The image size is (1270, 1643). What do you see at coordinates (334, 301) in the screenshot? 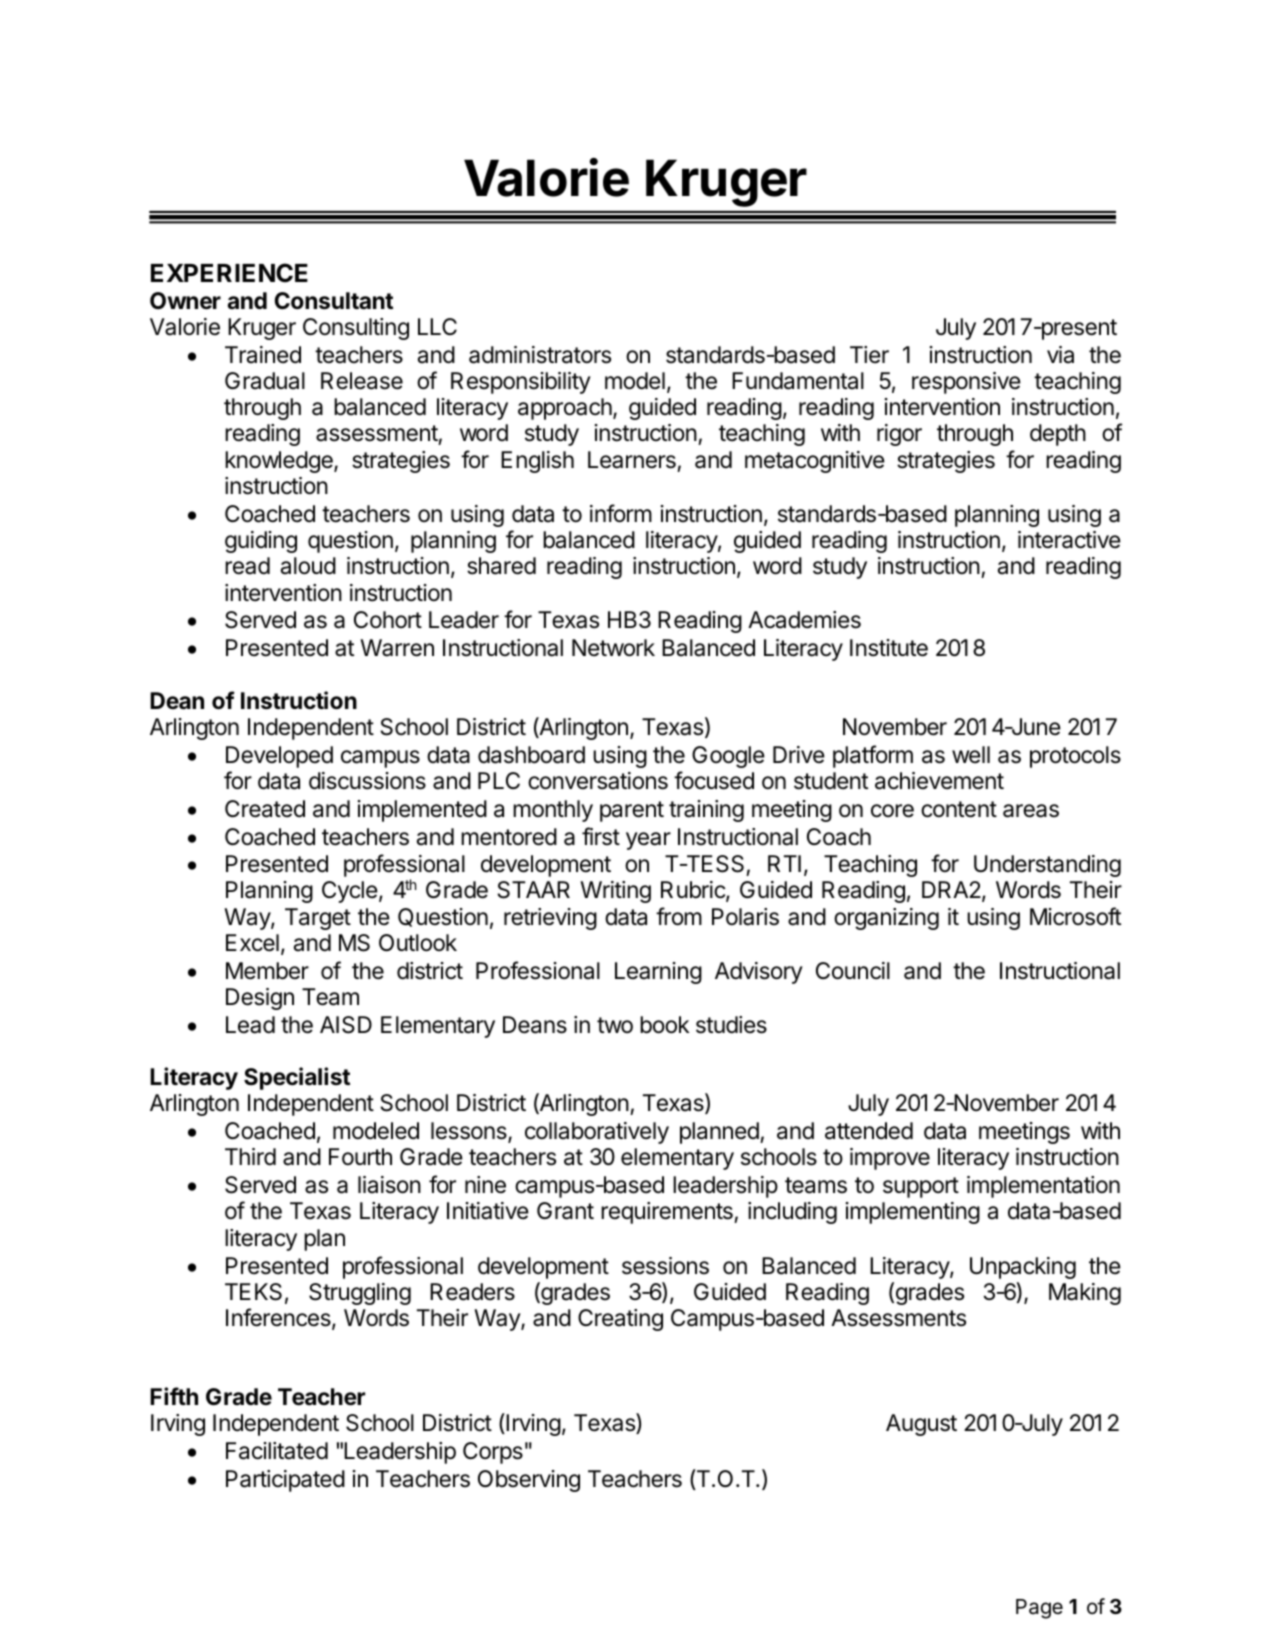
I see `Consultant` at bounding box center [334, 301].
